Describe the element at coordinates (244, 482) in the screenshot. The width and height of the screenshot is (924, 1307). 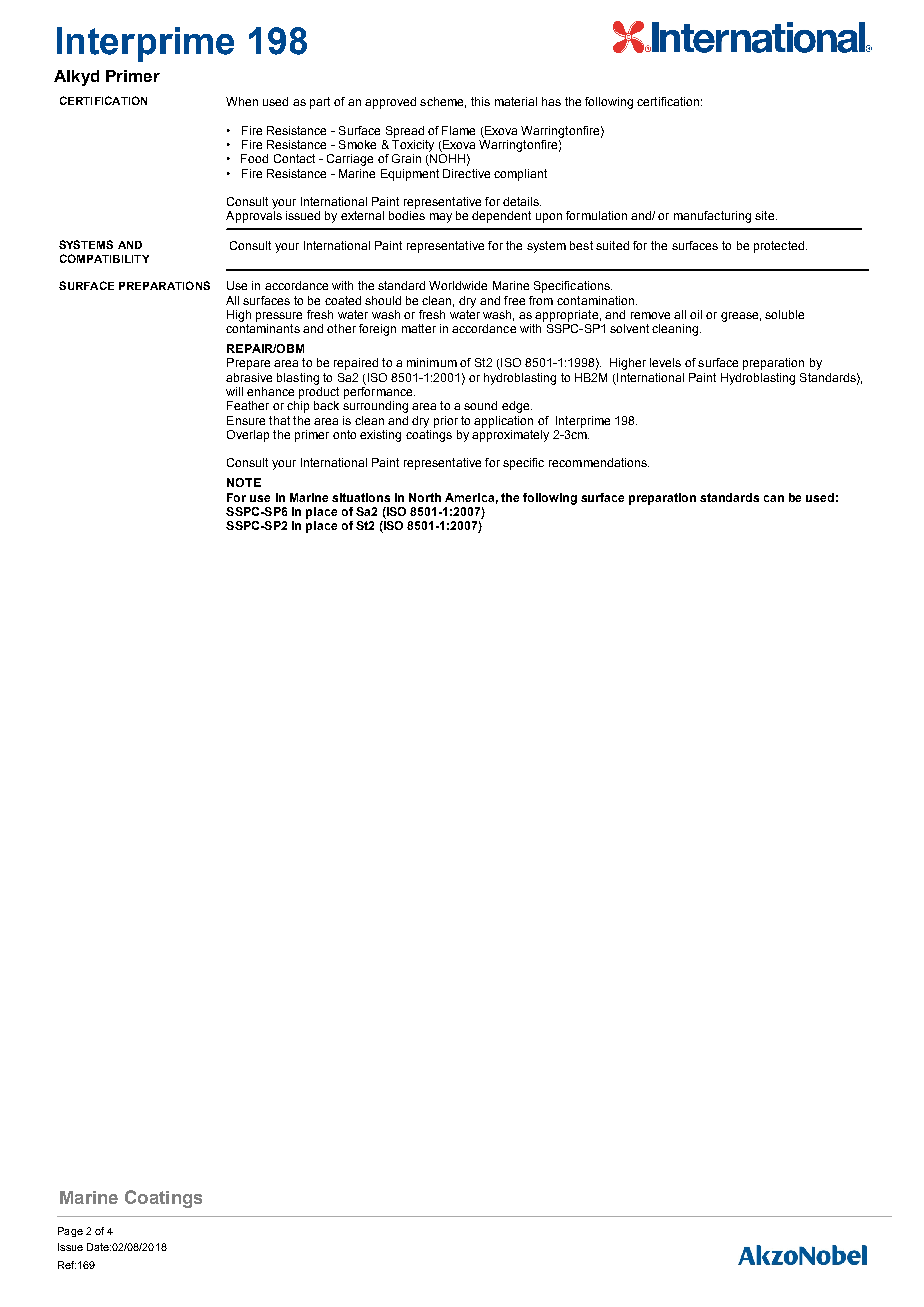
I see `NOTE` at that location.
